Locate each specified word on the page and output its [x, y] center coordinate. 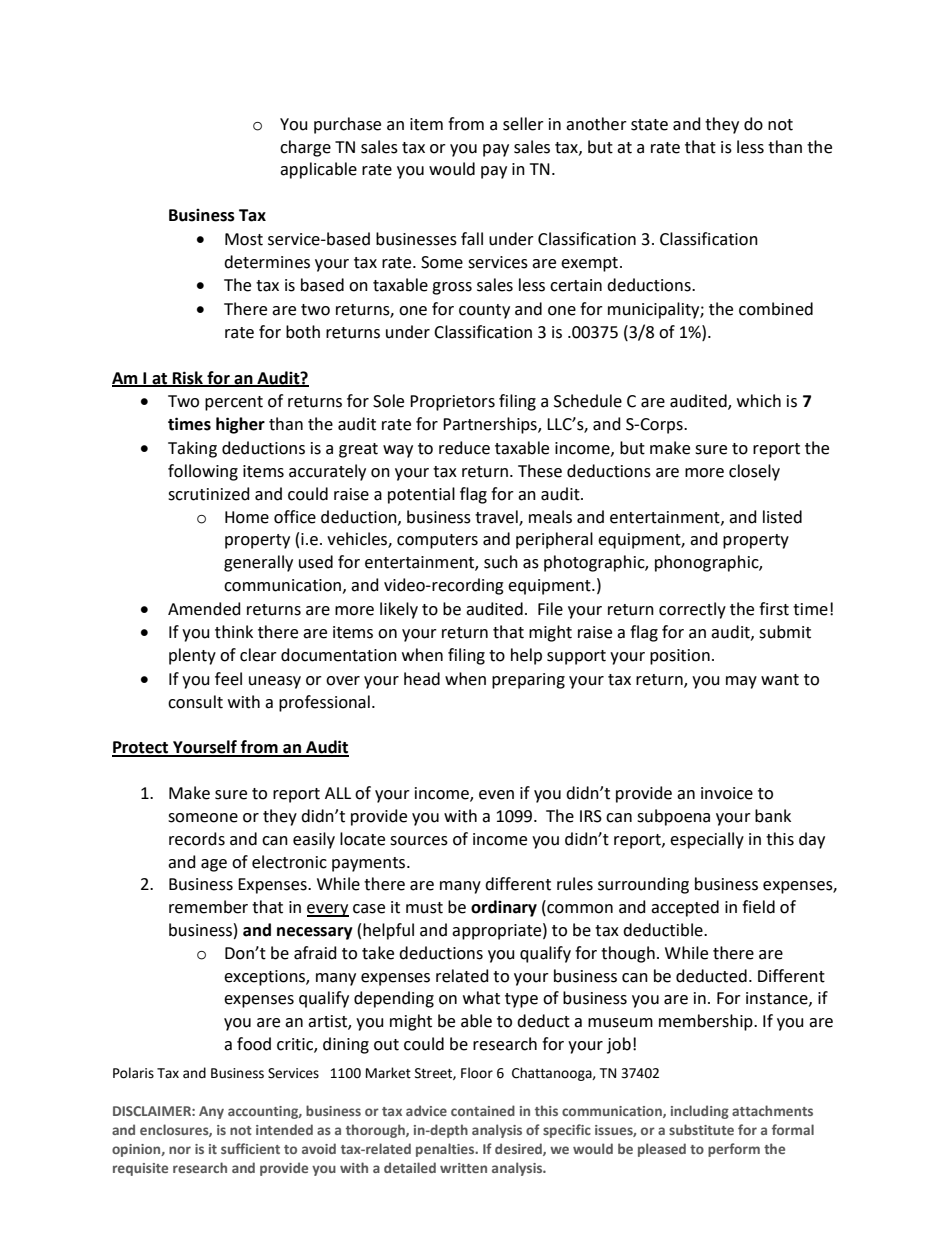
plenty [192, 656]
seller [523, 124]
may [741, 682]
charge [305, 148]
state [649, 125]
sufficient [250, 1148]
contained [483, 1110]
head [422, 679]
